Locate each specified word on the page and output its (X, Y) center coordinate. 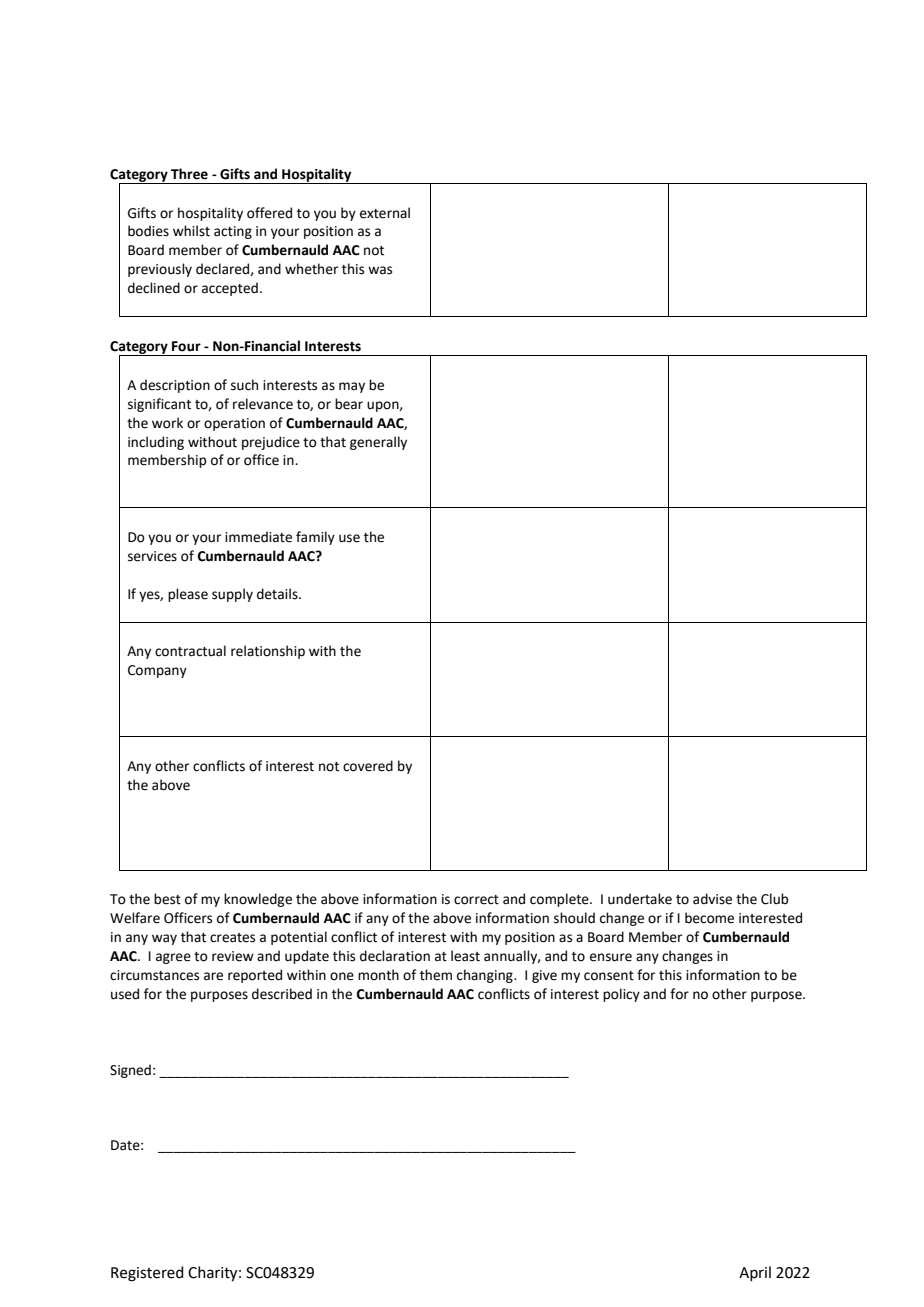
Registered (147, 1274)
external (385, 213)
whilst (191, 231)
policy (621, 995)
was (380, 270)
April (755, 1273)
